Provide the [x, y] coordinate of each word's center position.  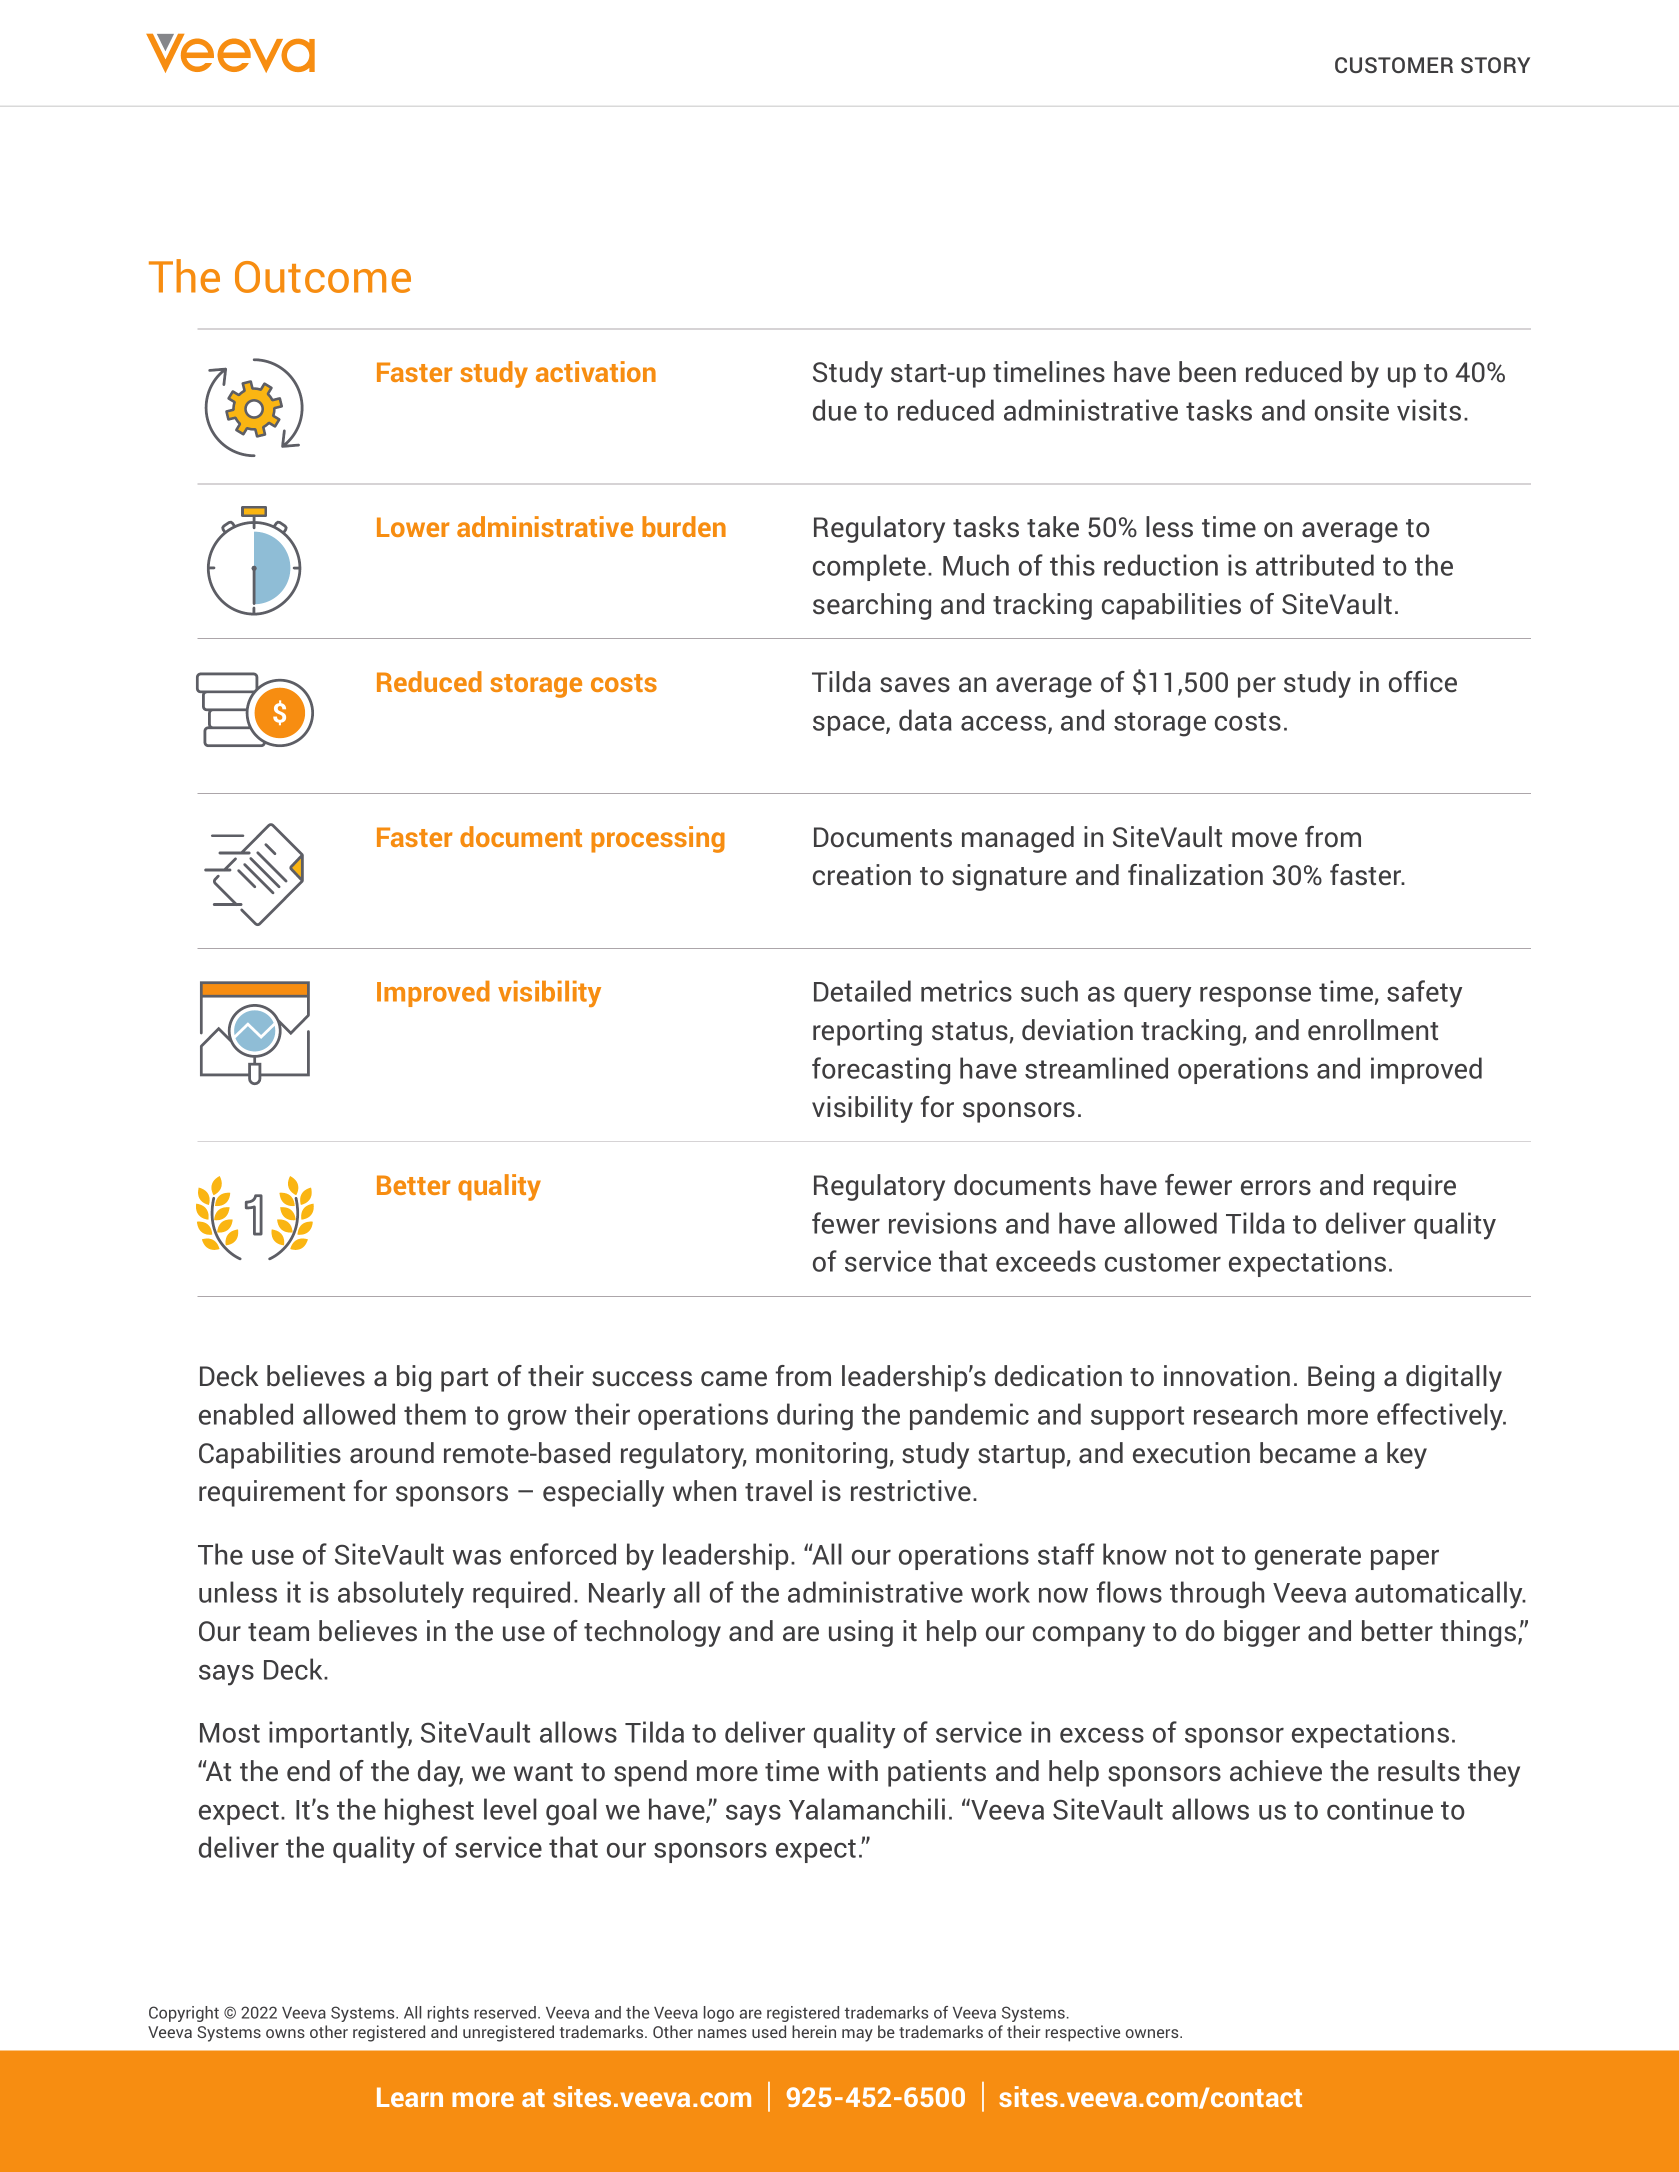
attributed [1315, 565]
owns [285, 2033]
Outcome [323, 277]
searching [872, 606]
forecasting [881, 1071]
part [464, 1380]
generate [1308, 1558]
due [835, 410]
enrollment [1373, 1030]
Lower [413, 527]
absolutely [401, 1595]
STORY [1495, 65]
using [861, 1633]
